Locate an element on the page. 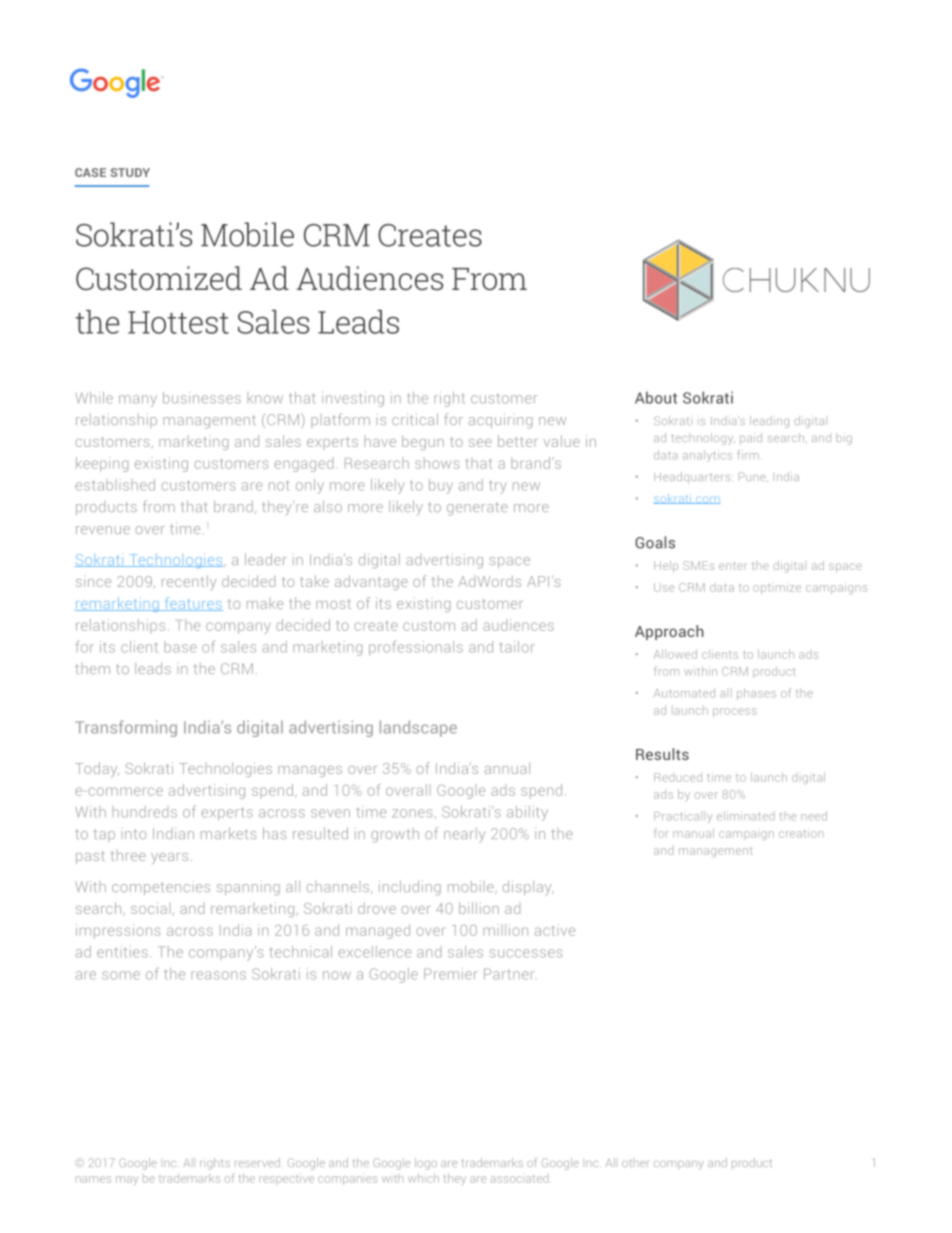 This image has width=952, height=1233. other is located at coordinates (635, 1162).
